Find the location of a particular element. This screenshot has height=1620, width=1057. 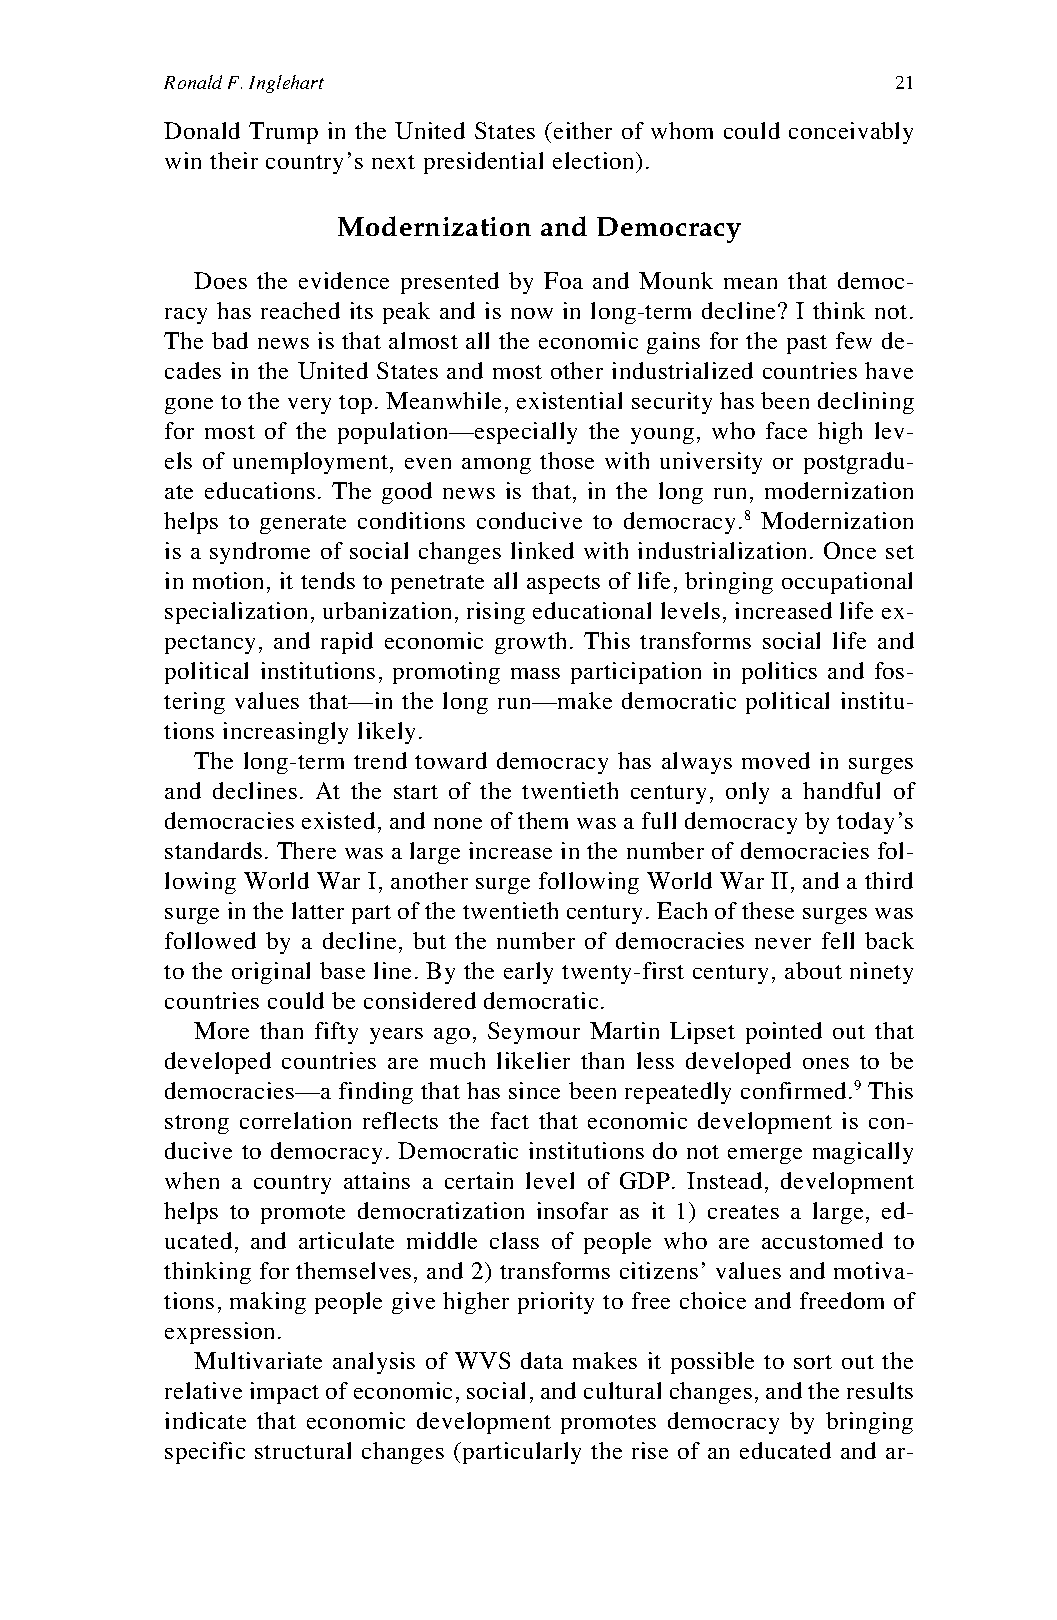

Trump is located at coordinates (283, 133).
